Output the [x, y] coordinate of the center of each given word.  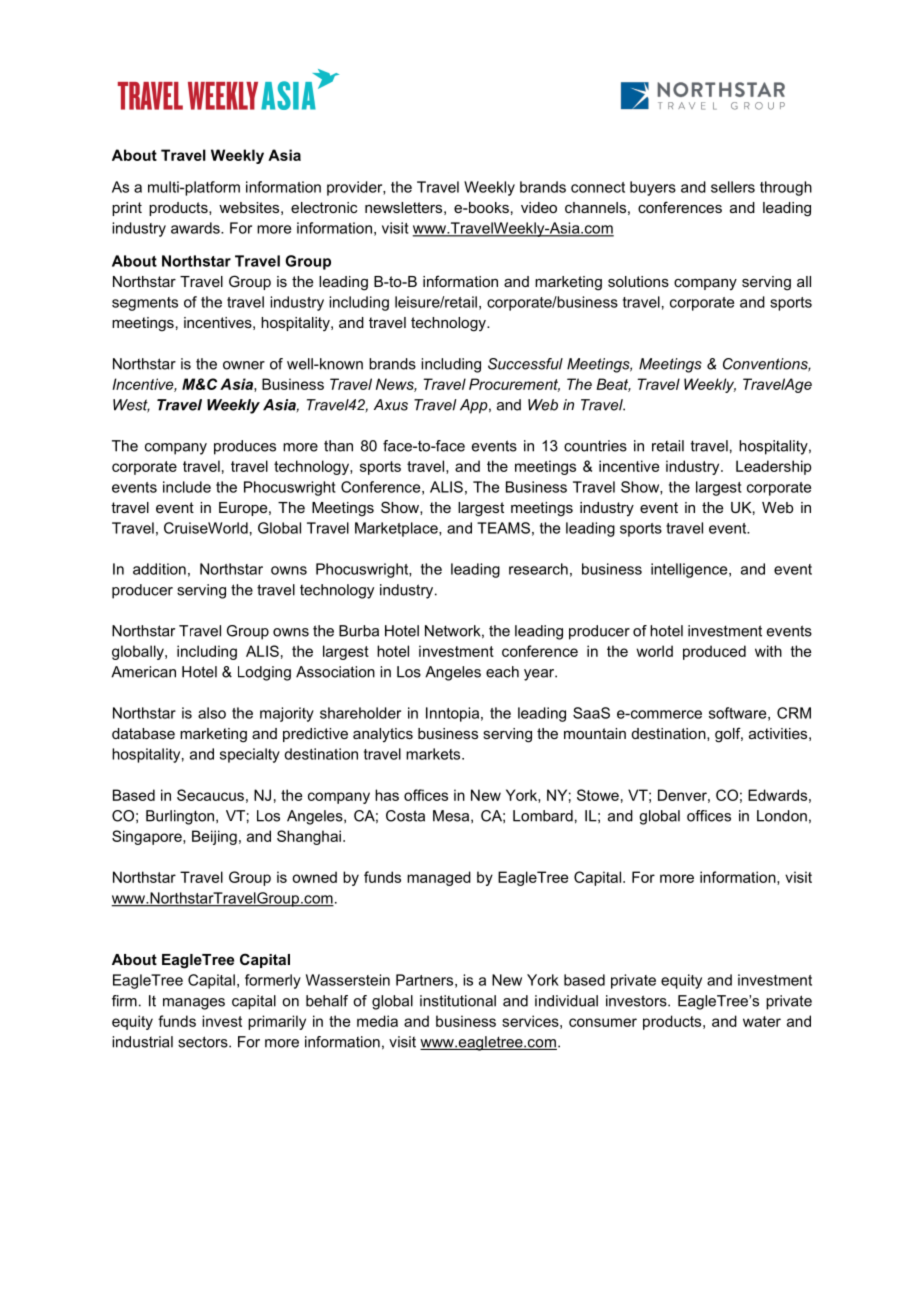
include [187, 487]
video [539, 207]
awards [196, 228]
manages [194, 1004]
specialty [250, 755]
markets [434, 754]
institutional [458, 1001]
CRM [794, 713]
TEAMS [503, 528]
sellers [733, 187]
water [762, 1021]
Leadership [774, 467]
